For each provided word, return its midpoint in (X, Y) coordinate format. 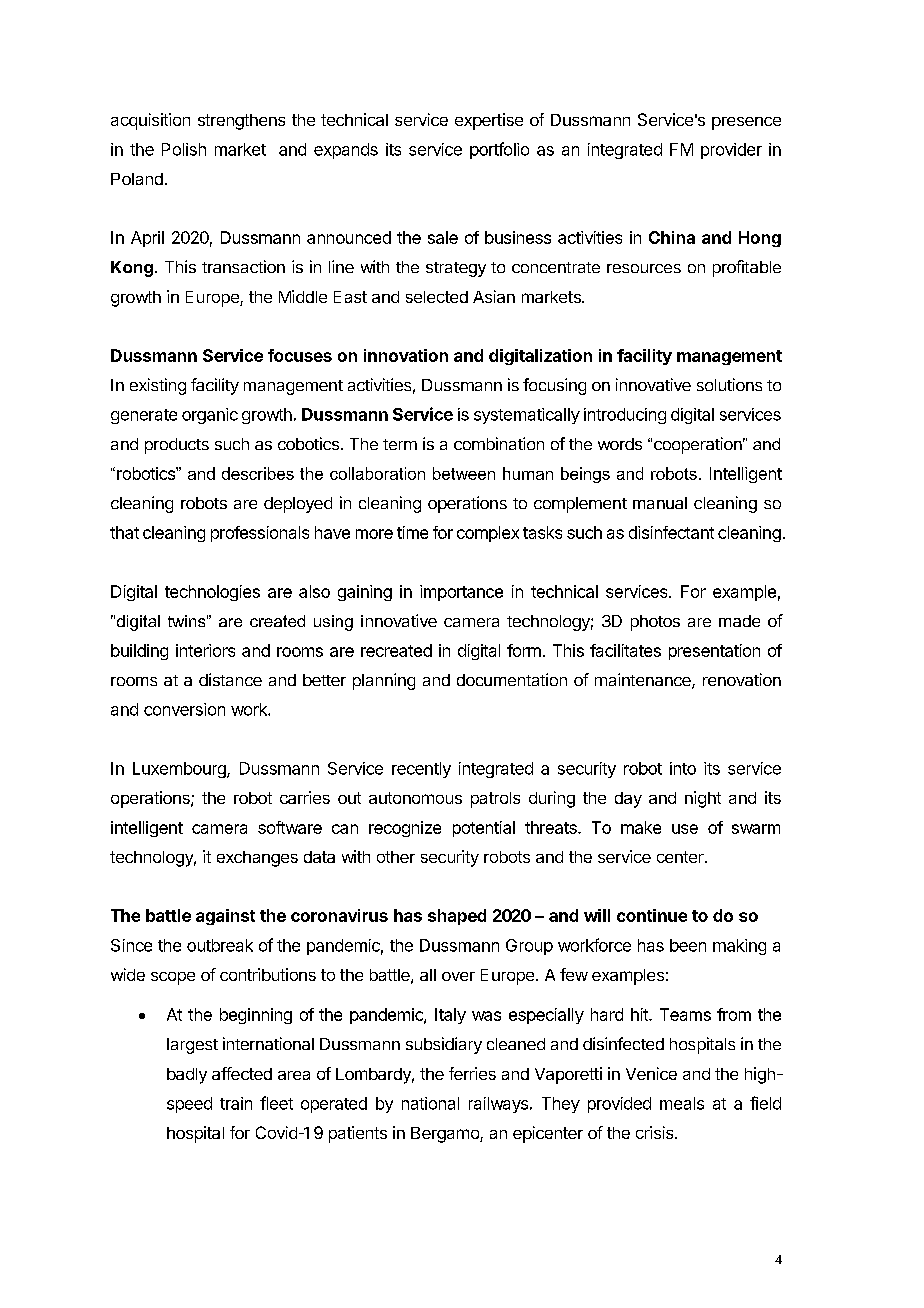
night (703, 799)
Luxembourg (180, 770)
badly (187, 1076)
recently (421, 770)
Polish (184, 149)
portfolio (499, 150)
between (464, 473)
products (177, 446)
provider (731, 151)
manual (660, 503)
